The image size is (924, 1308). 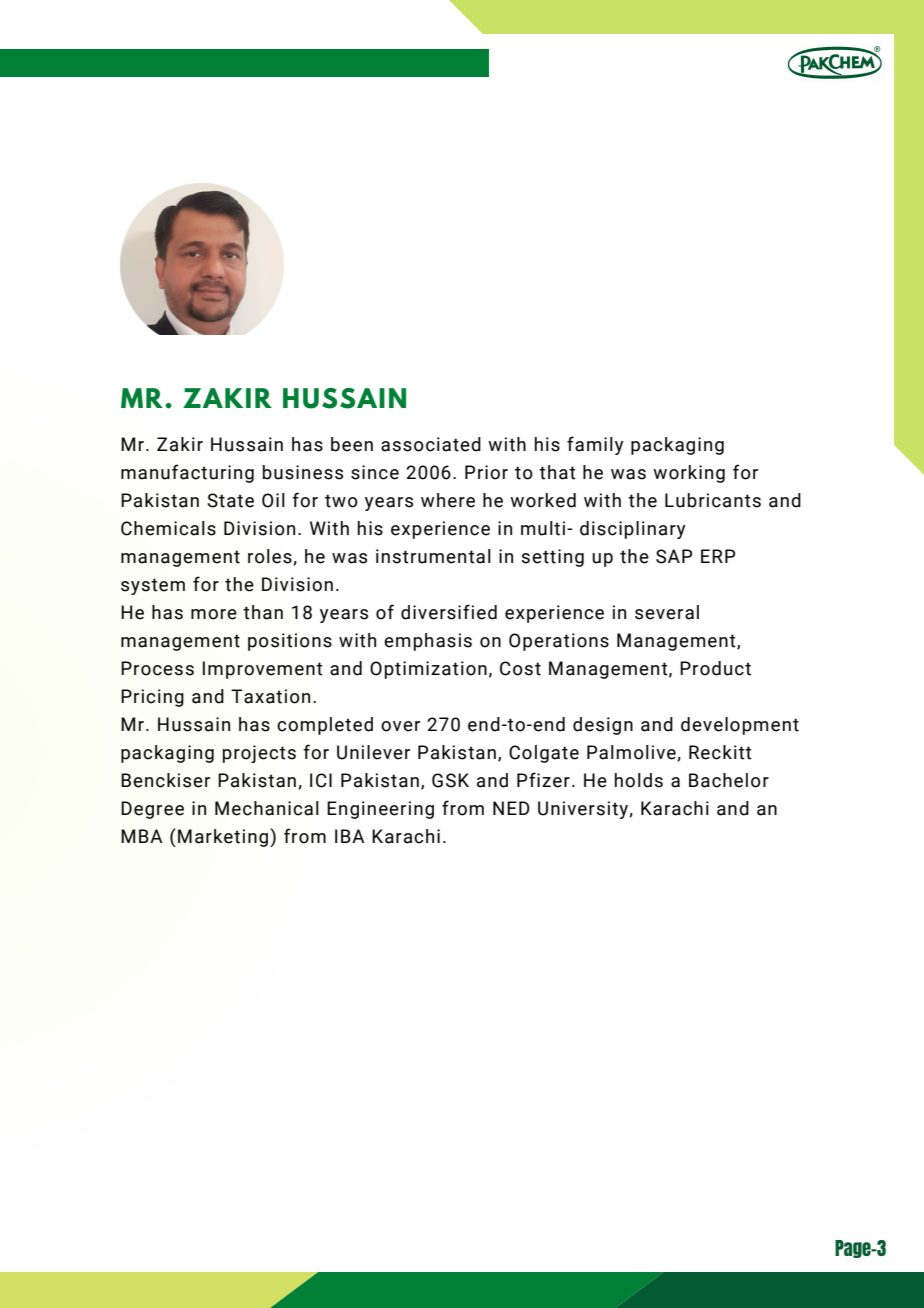 I want to click on Engineering, so click(x=380, y=810).
